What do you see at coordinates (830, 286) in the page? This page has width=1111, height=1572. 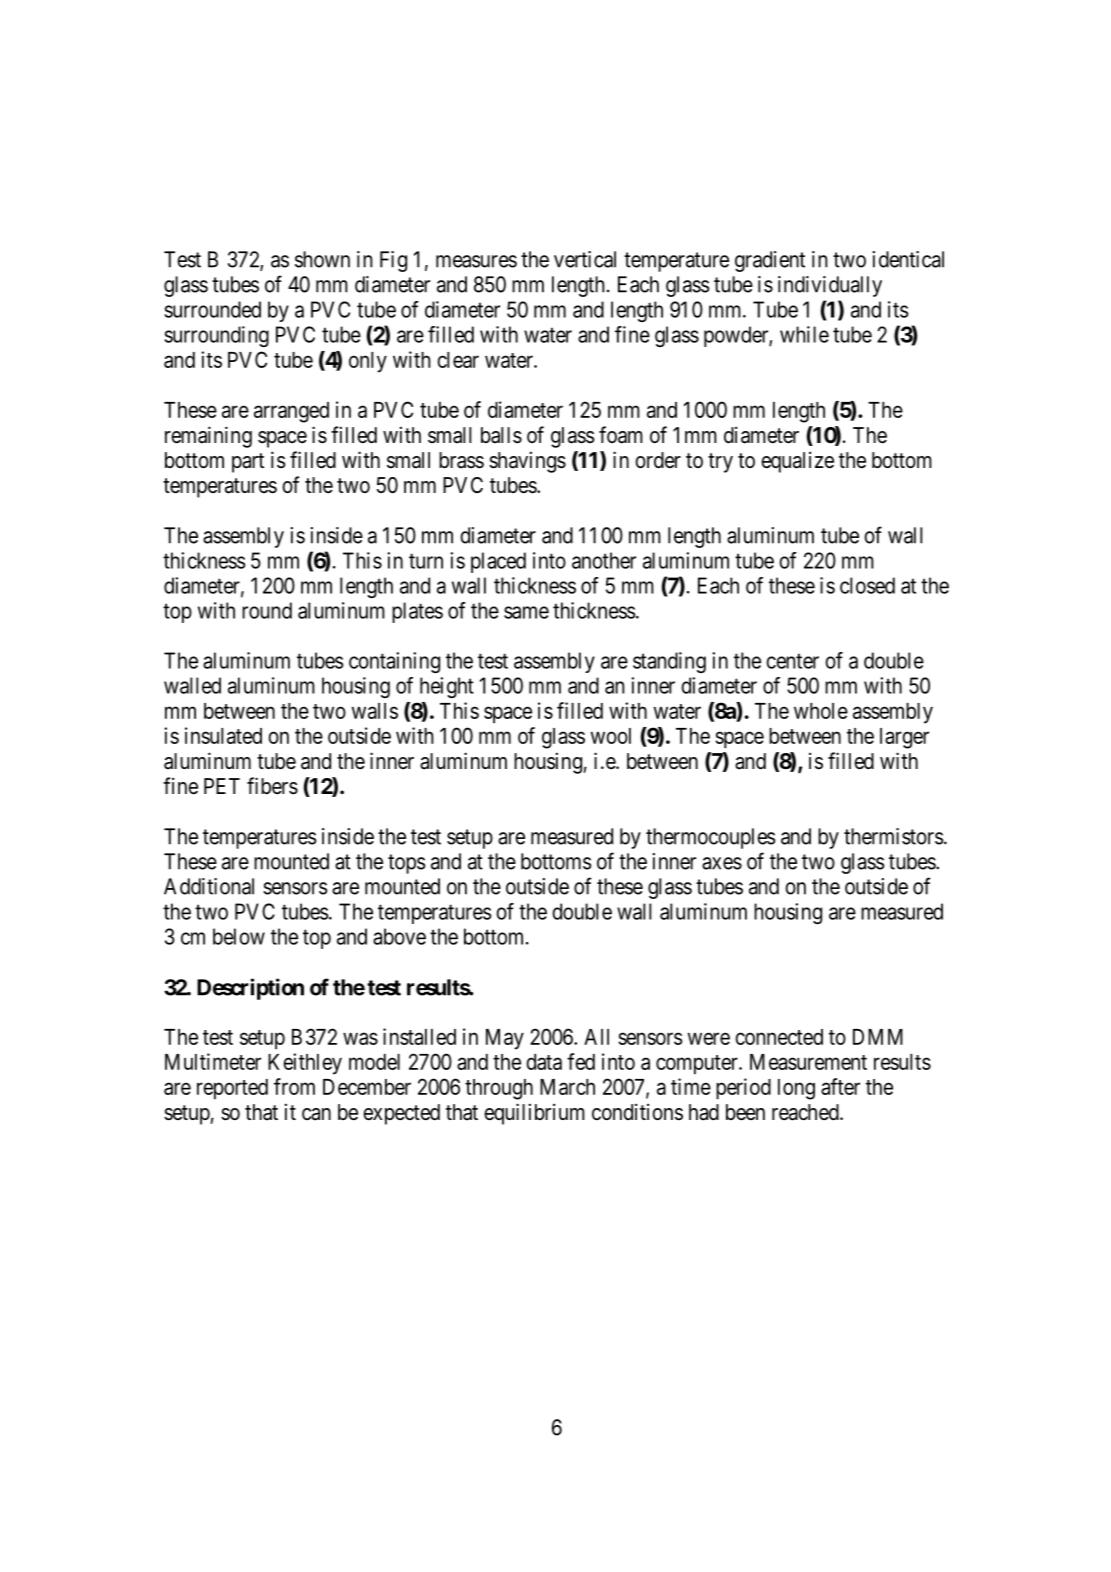 I see `individually` at bounding box center [830, 286].
